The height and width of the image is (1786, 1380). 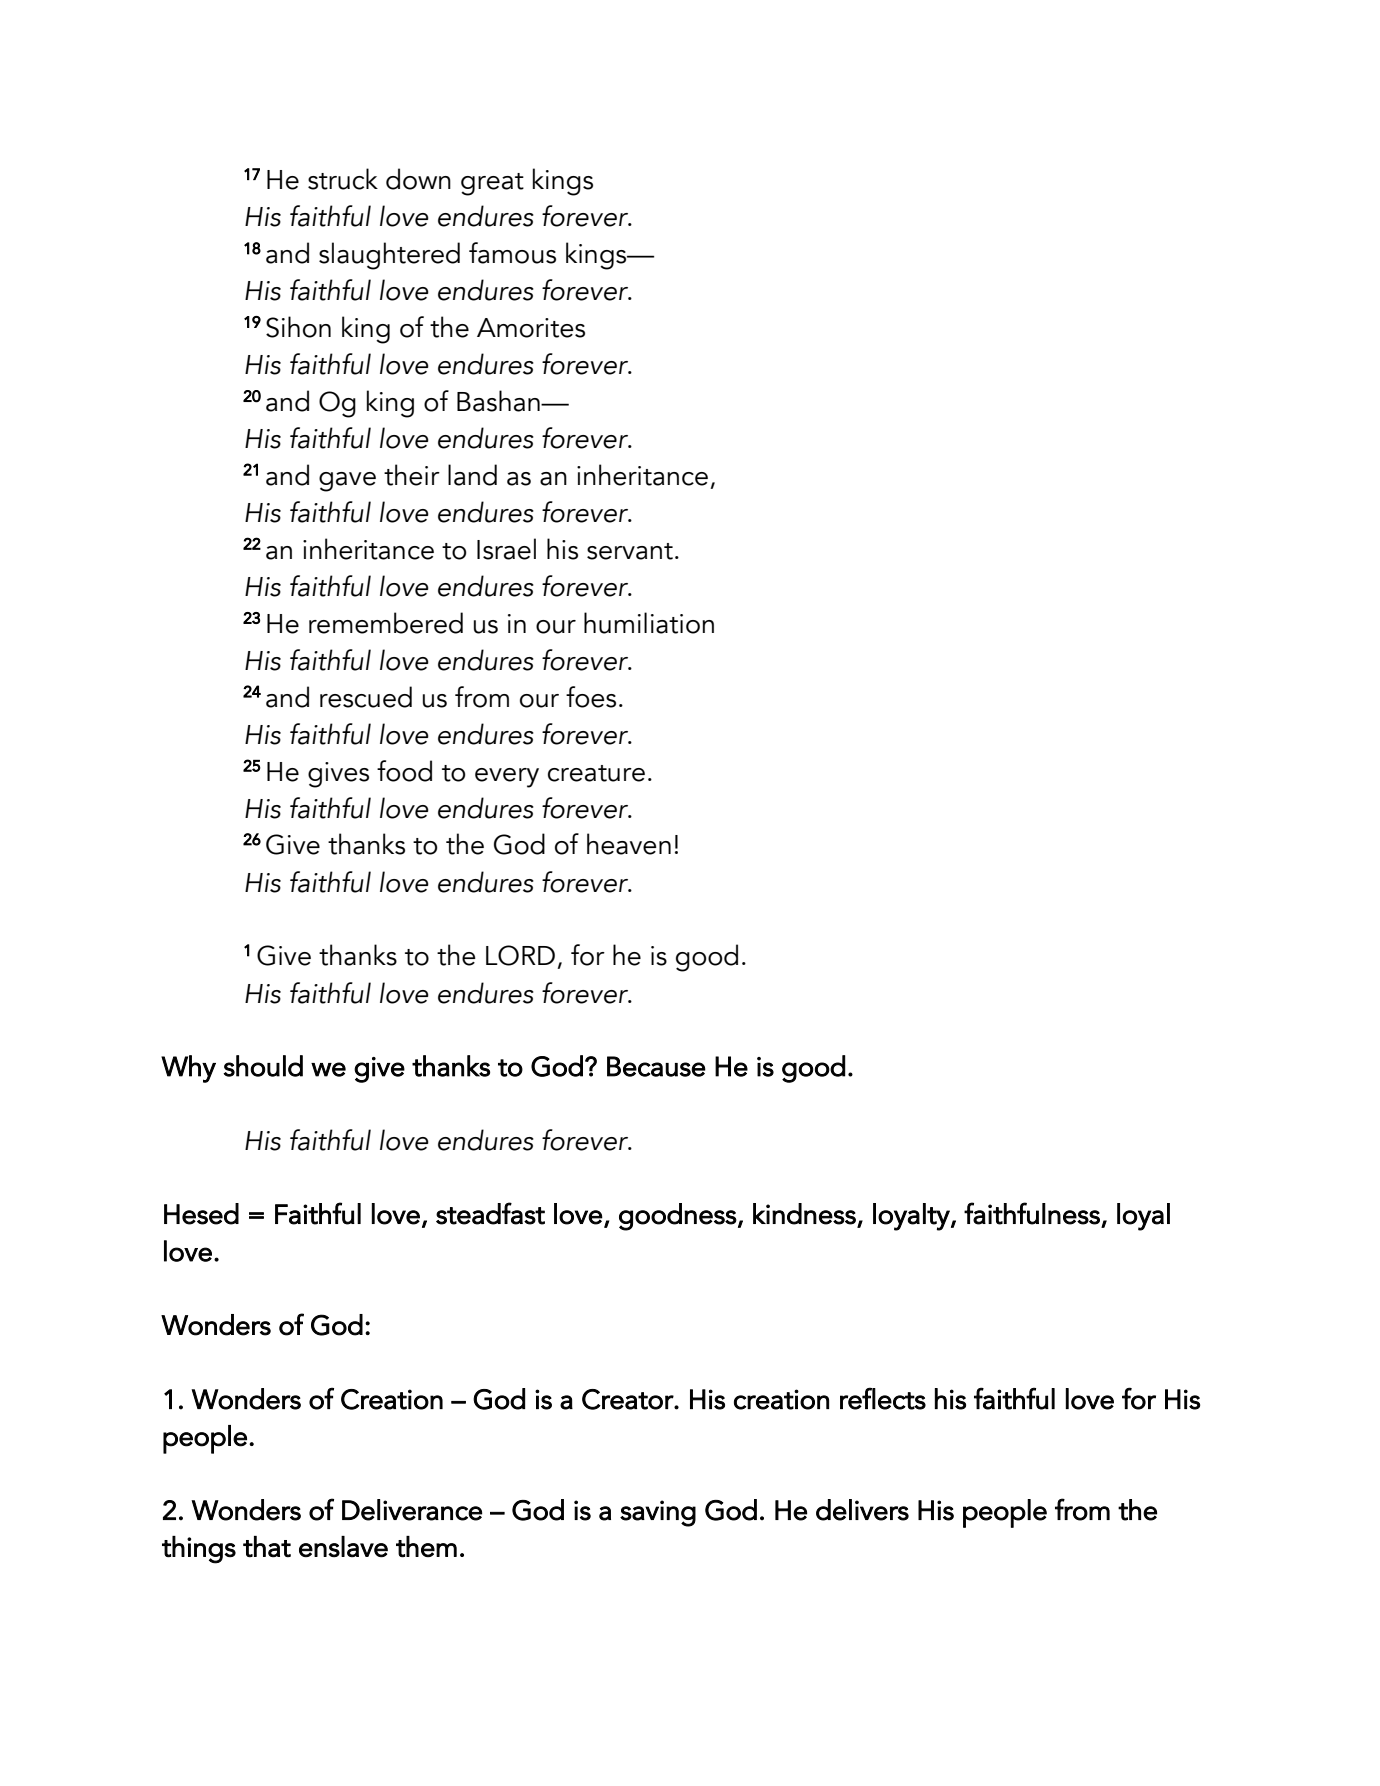 What do you see at coordinates (512, 253) in the image?
I see `famous` at bounding box center [512, 253].
